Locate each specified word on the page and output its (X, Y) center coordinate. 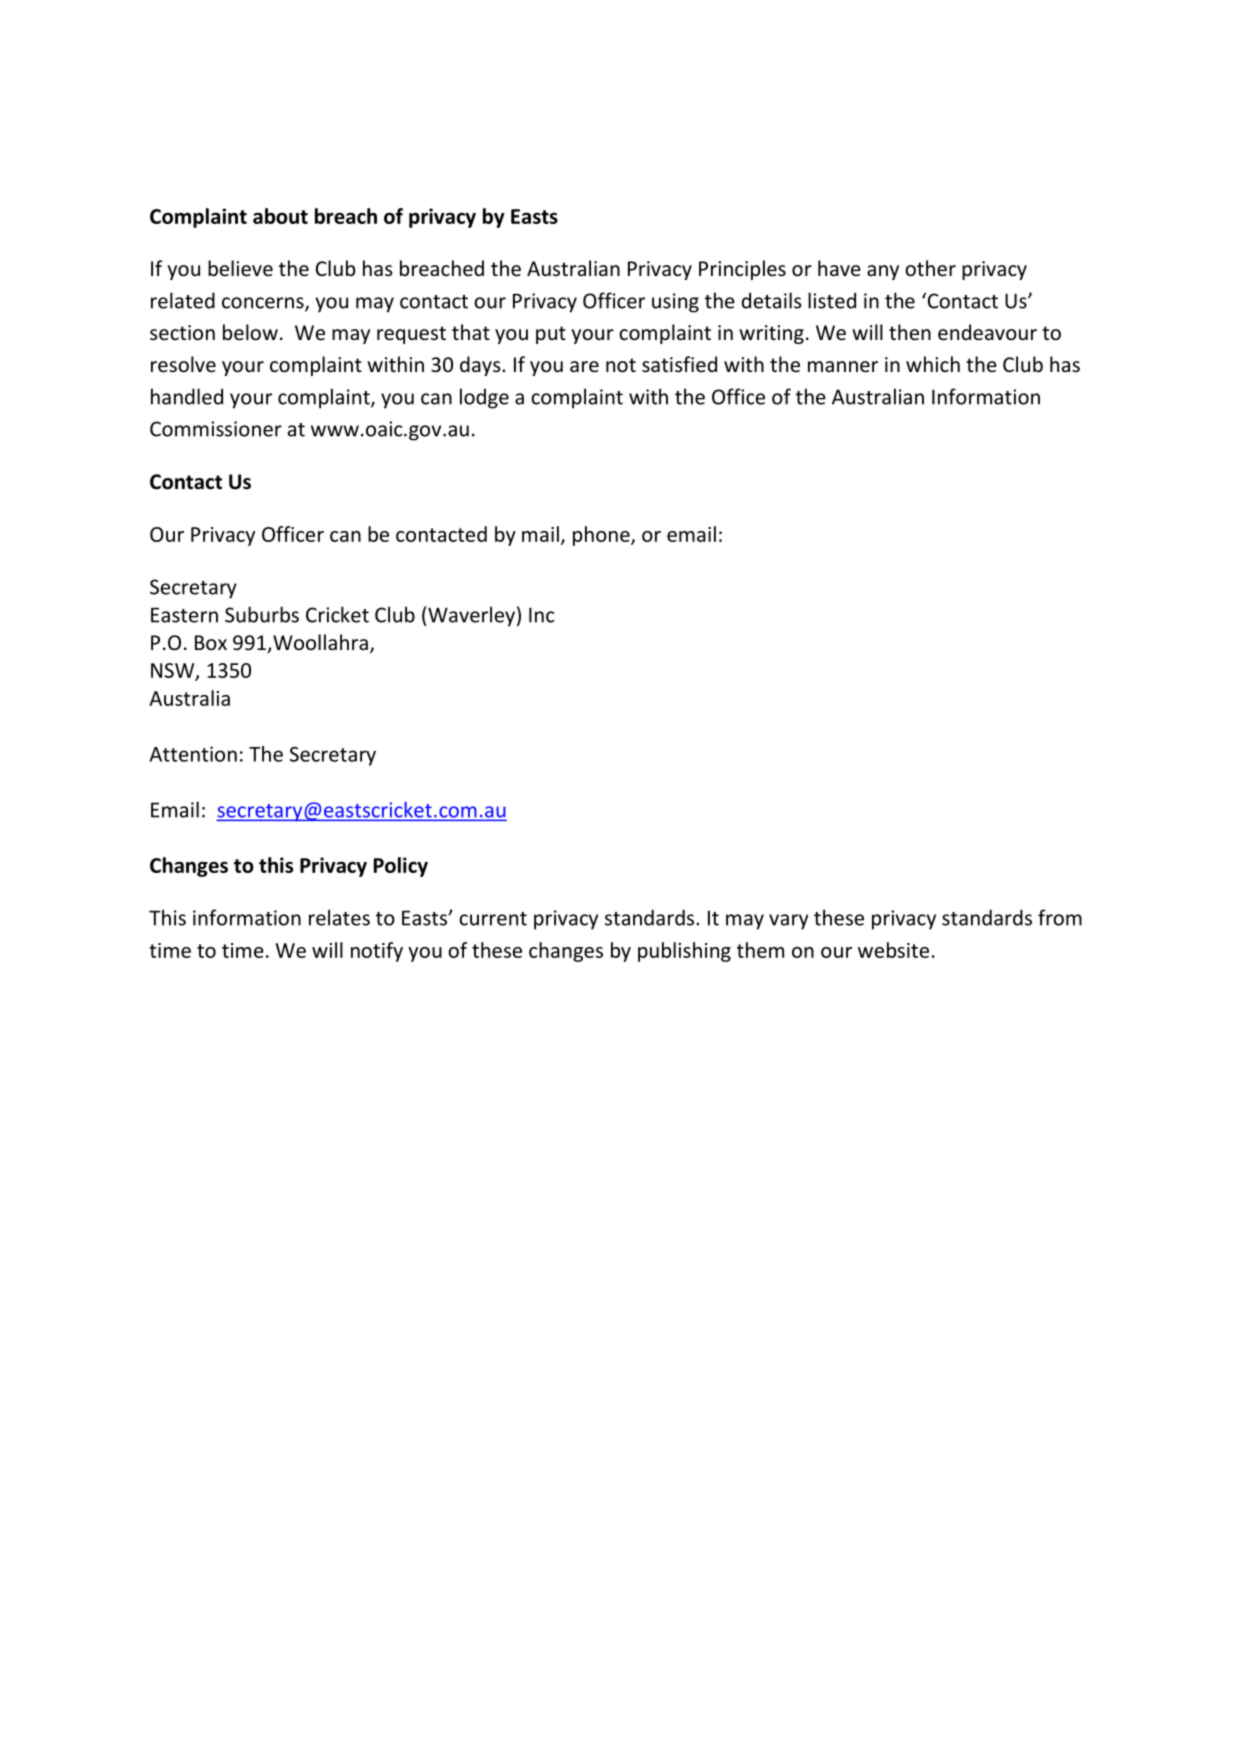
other (930, 268)
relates (339, 917)
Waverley (470, 616)
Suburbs (262, 614)
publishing (684, 952)
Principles (742, 270)
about (280, 216)
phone (602, 536)
